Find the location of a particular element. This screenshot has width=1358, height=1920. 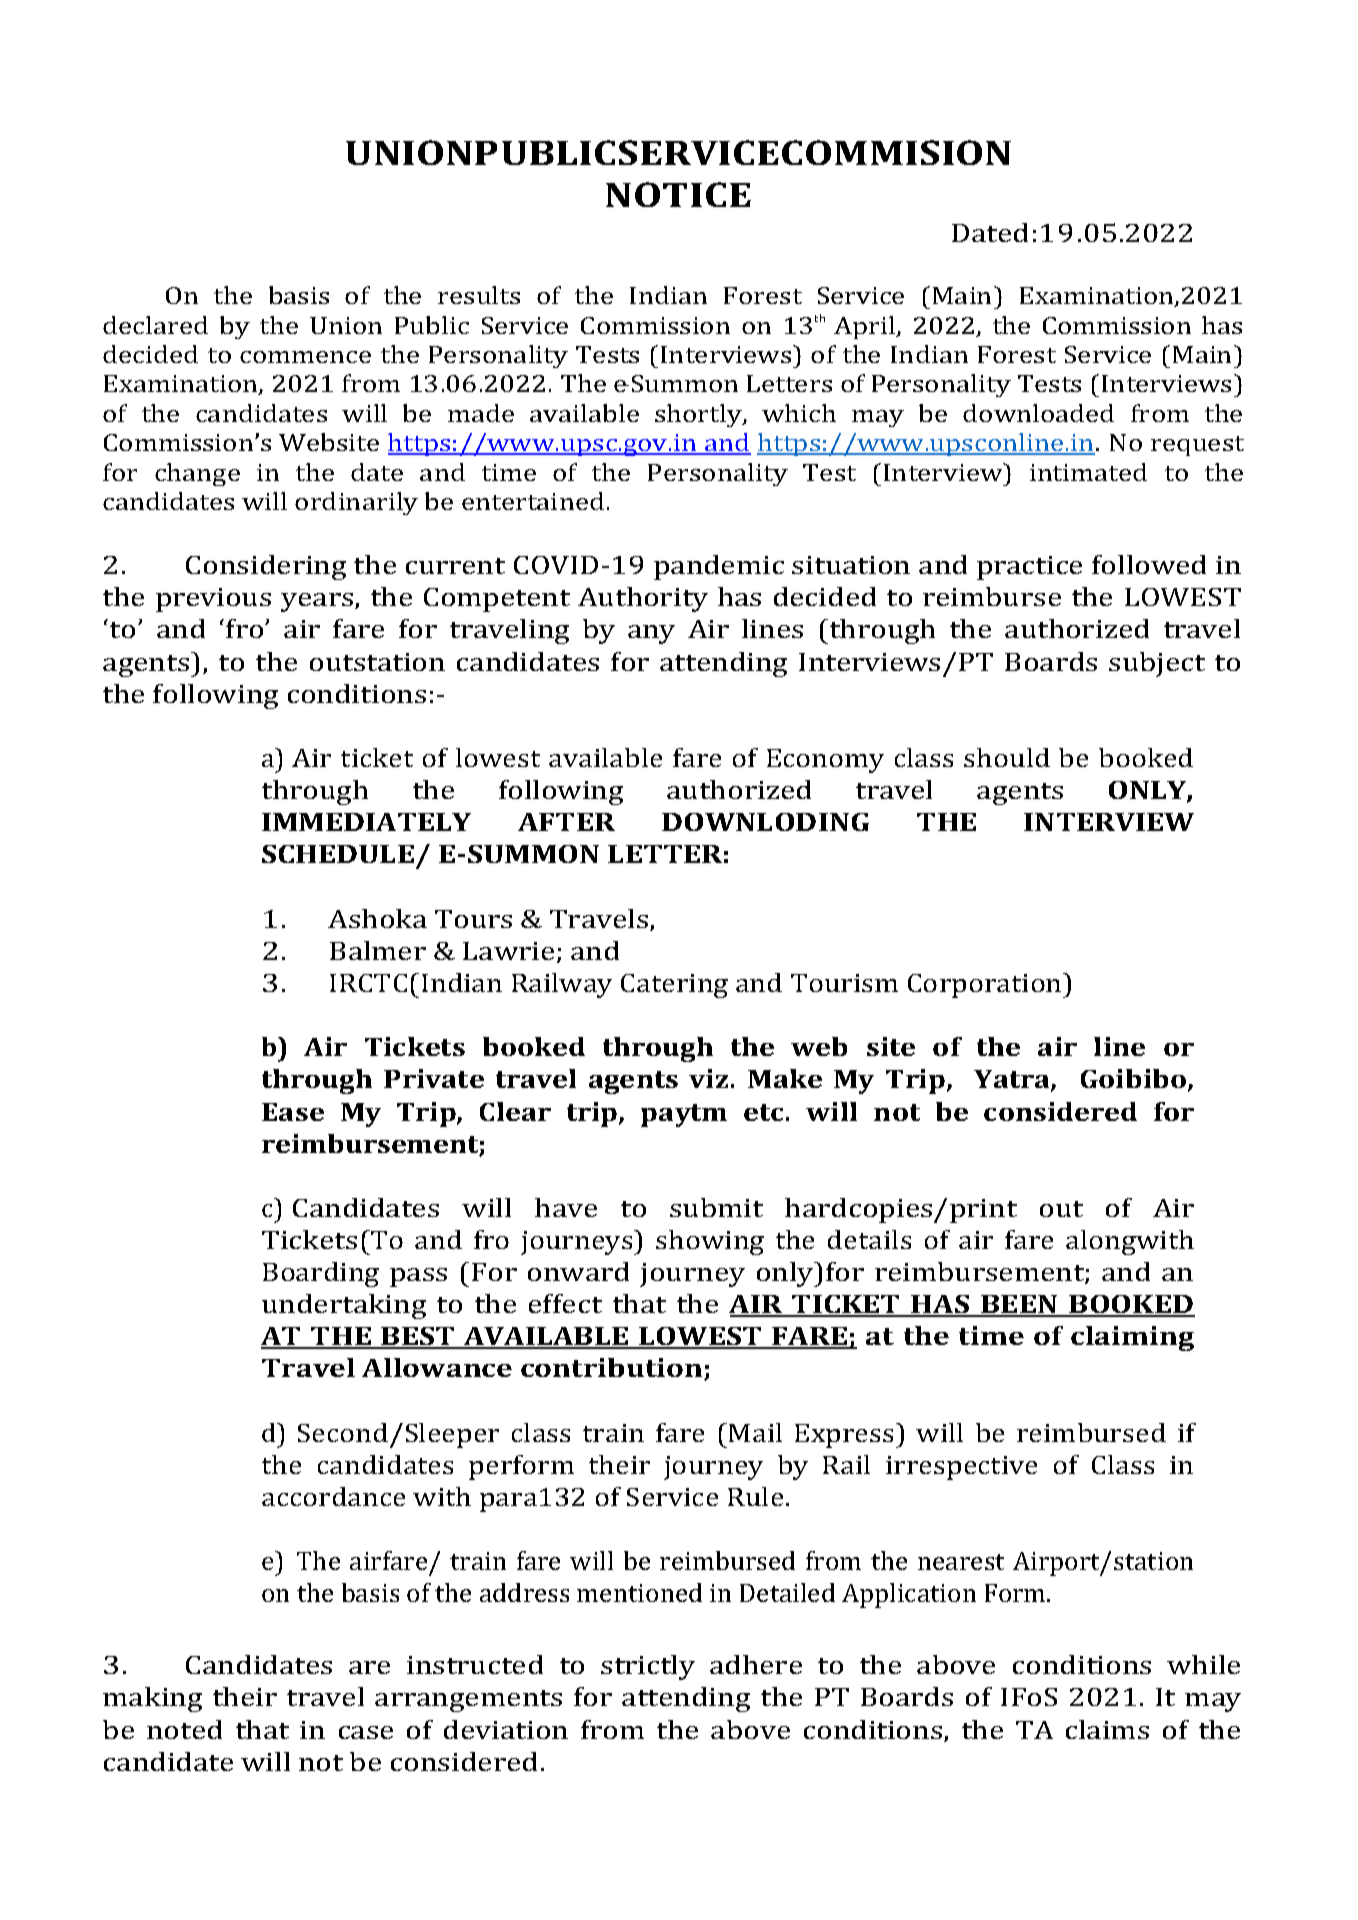

Boarding is located at coordinates (321, 1274).
